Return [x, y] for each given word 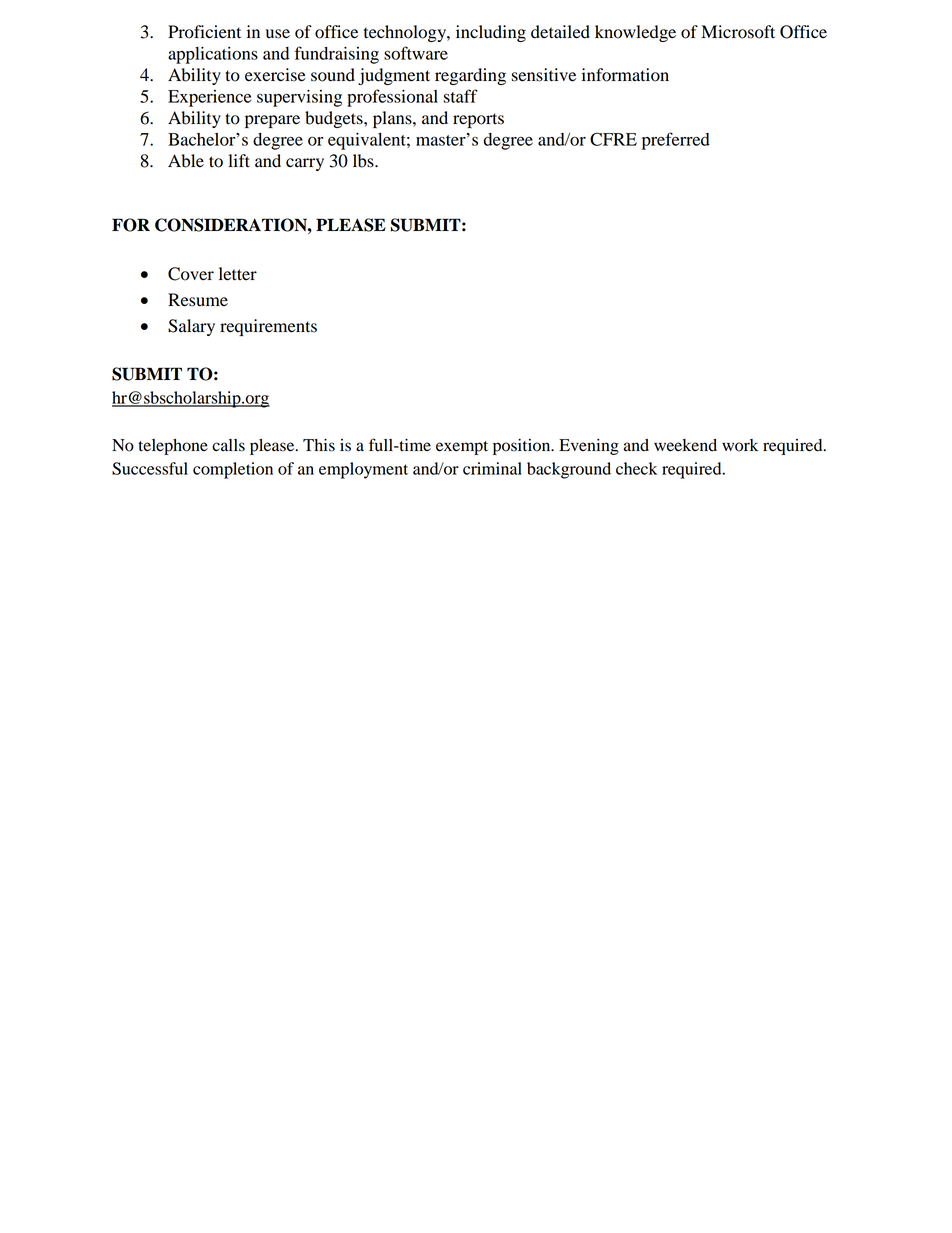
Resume [198, 300]
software [416, 53]
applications [213, 55]
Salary [191, 327]
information [625, 75]
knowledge [635, 33]
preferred [676, 141]
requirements [268, 327]
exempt [462, 448]
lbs [364, 161]
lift [239, 161]
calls [228, 445]
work [740, 445]
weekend [685, 445]
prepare [272, 121]
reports [478, 120]
